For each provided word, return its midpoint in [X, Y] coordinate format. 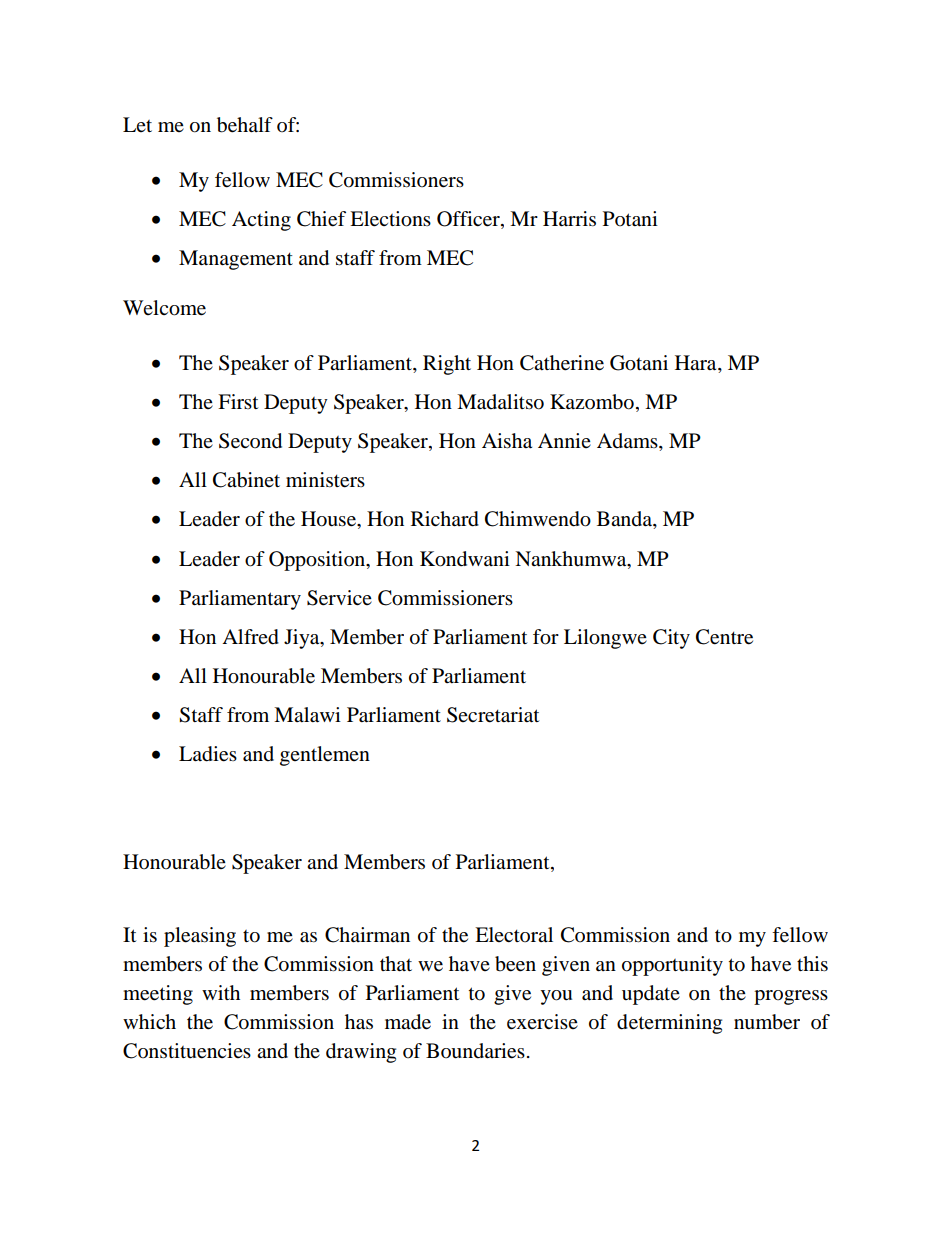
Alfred [250, 637]
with [221, 992]
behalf [245, 125]
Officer [469, 219]
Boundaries [475, 1051]
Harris [569, 218]
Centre [724, 637]
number [767, 1022]
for [546, 637]
